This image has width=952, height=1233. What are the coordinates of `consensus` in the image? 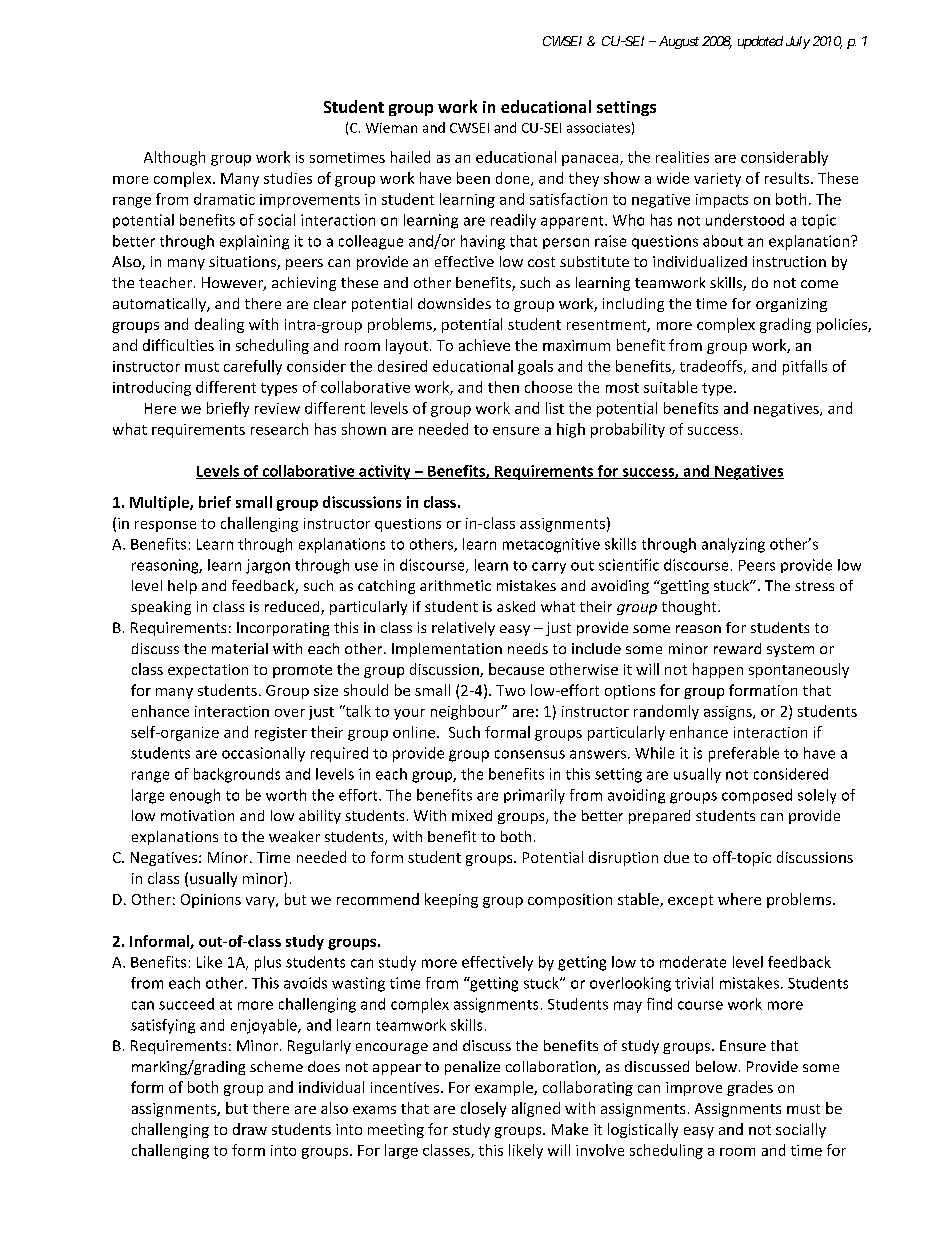 It's located at (530, 754).
